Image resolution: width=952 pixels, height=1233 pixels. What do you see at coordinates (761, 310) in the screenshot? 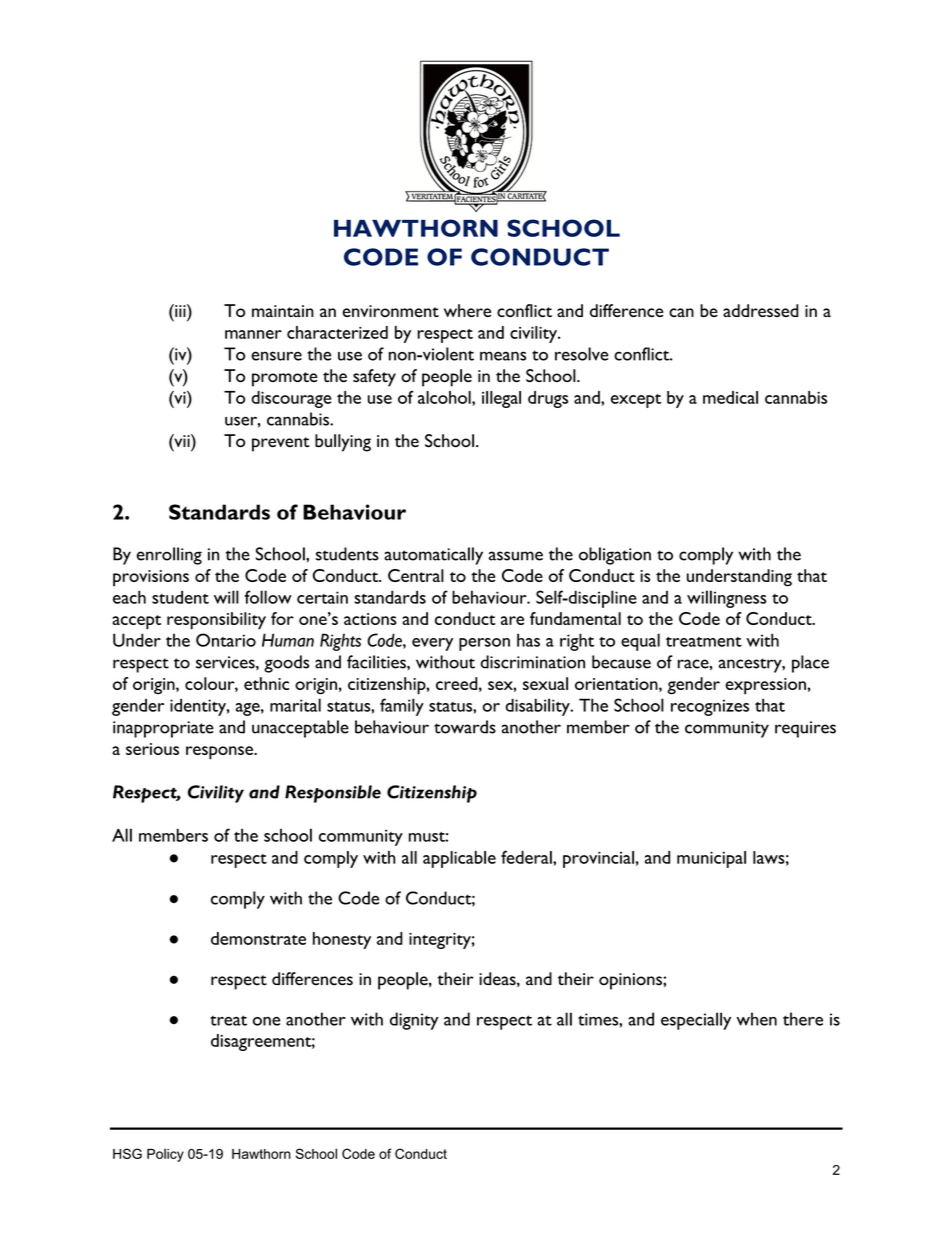
I see `addressed` at bounding box center [761, 310].
